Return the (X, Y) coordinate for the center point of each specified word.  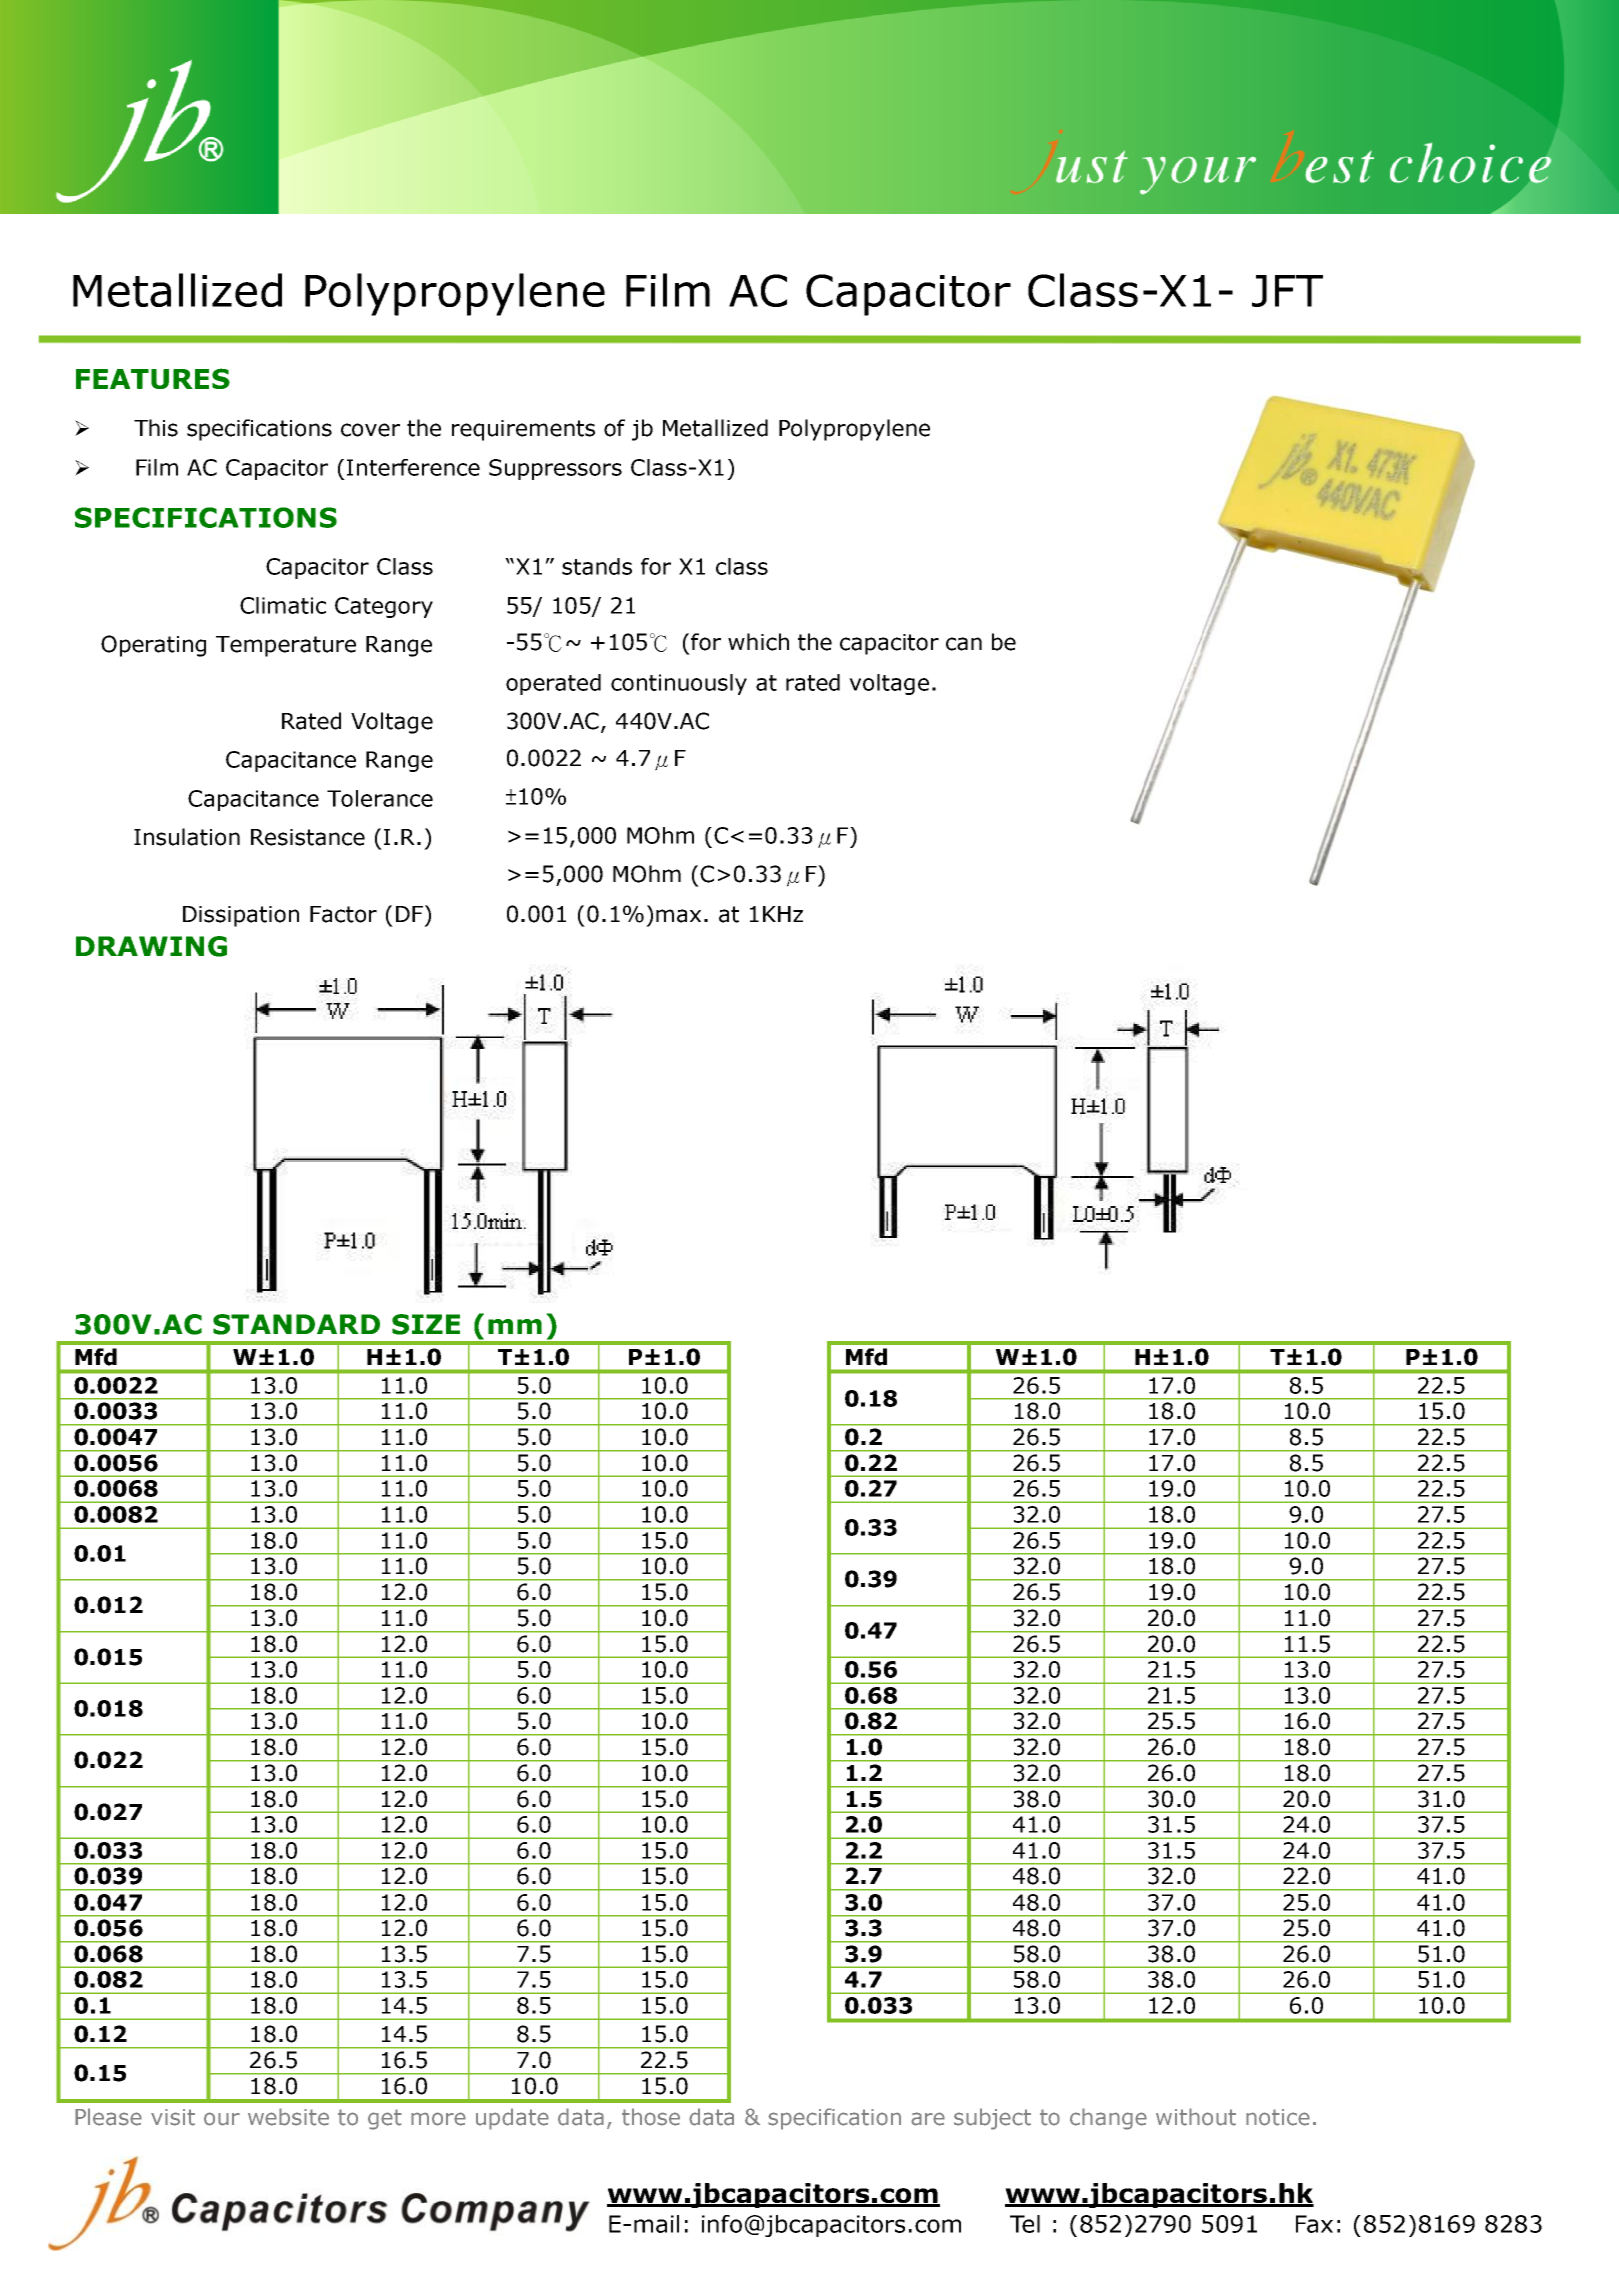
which (758, 642)
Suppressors (555, 469)
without (1196, 2117)
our (222, 2119)
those (651, 2117)
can (964, 644)
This (156, 428)
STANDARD (296, 1324)
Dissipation (241, 916)
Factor (343, 914)
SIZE (426, 1324)
